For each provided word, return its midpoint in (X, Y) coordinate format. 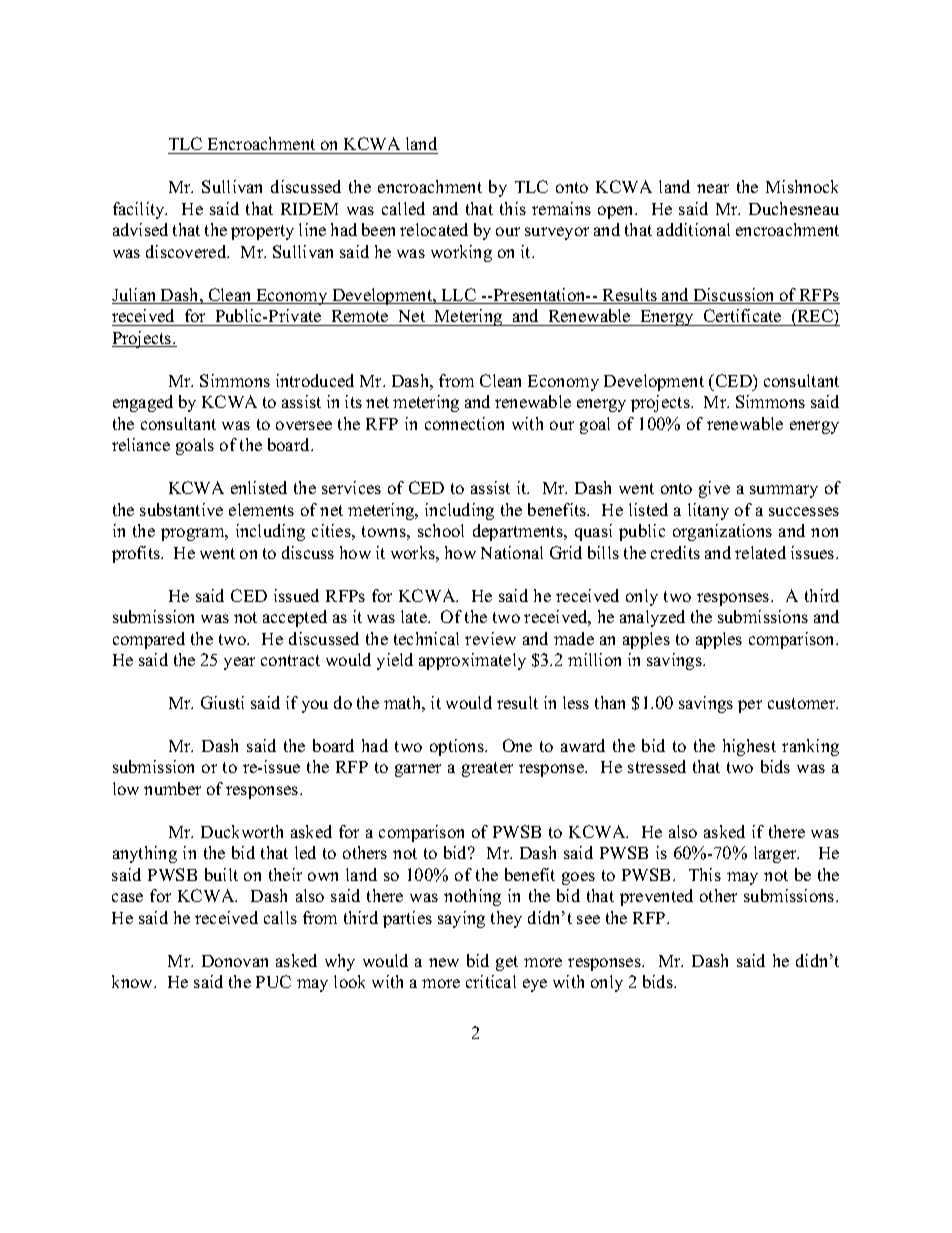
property (262, 232)
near (713, 188)
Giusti (222, 702)
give (714, 489)
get (507, 963)
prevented (656, 897)
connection (464, 423)
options (458, 747)
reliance (141, 444)
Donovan (235, 961)
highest (749, 747)
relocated (434, 229)
